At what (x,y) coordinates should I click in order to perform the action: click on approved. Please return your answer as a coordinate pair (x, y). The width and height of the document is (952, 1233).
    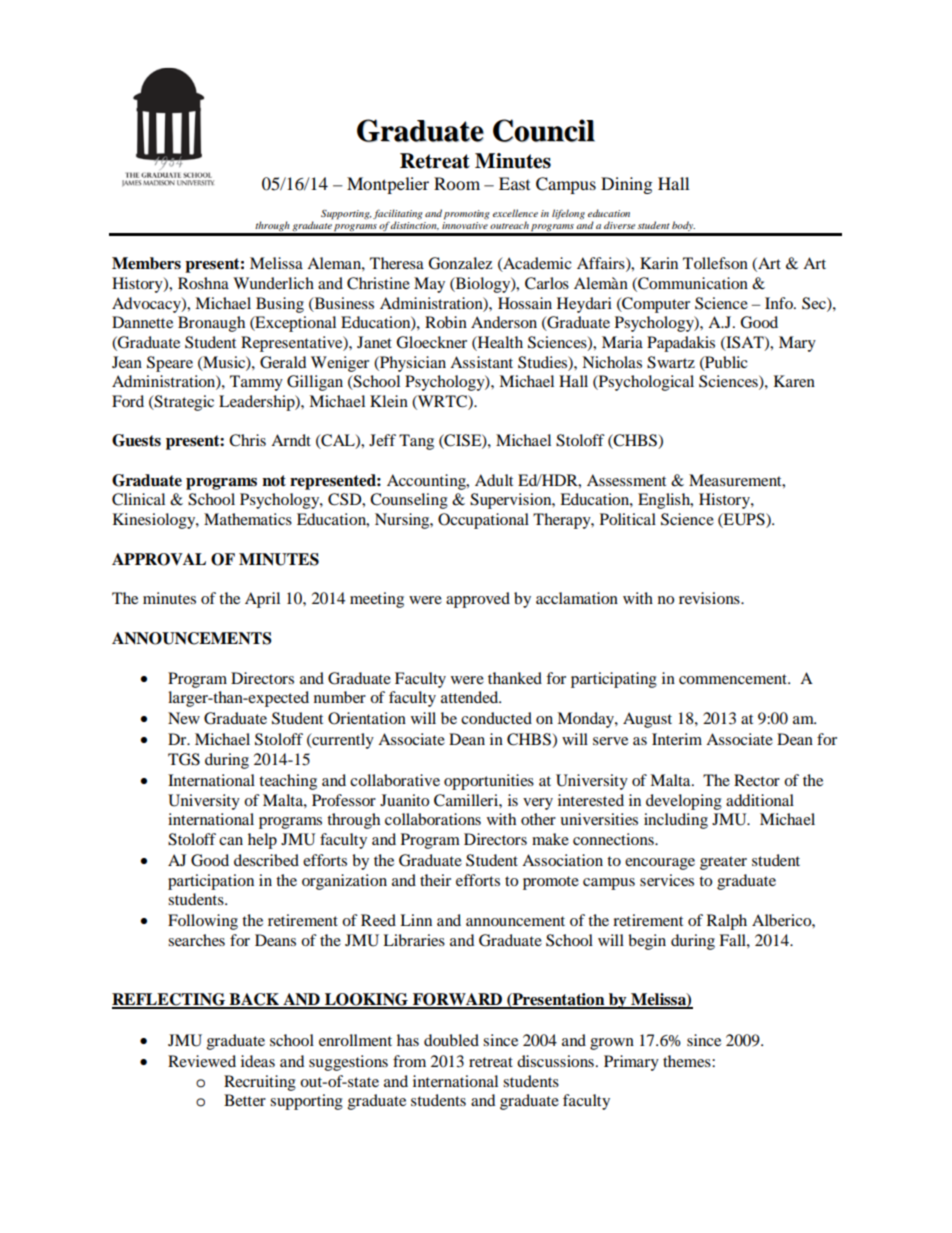
    Looking at the image, I should click on (478, 600).
